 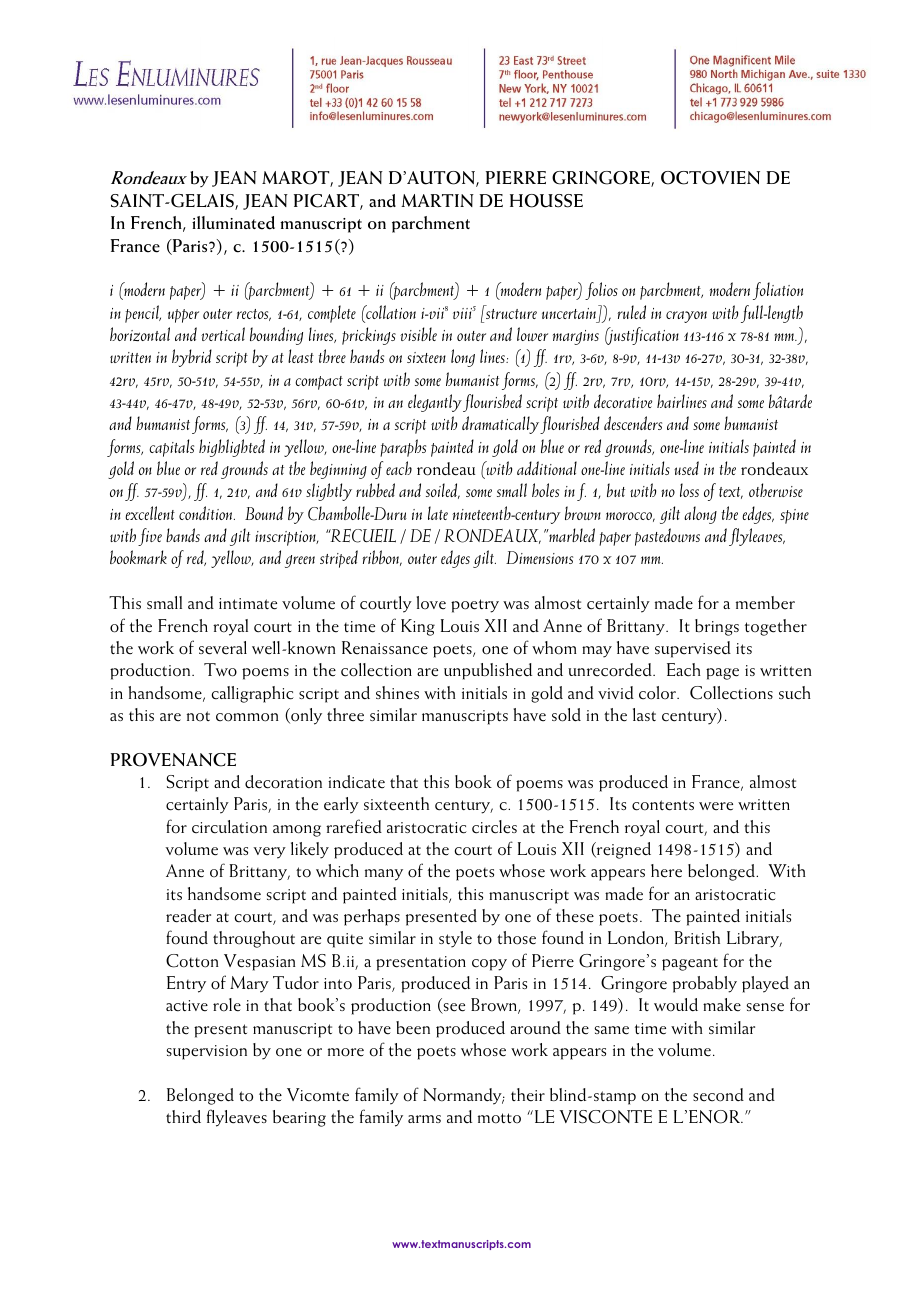 I want to click on illuminated, so click(x=233, y=223).
